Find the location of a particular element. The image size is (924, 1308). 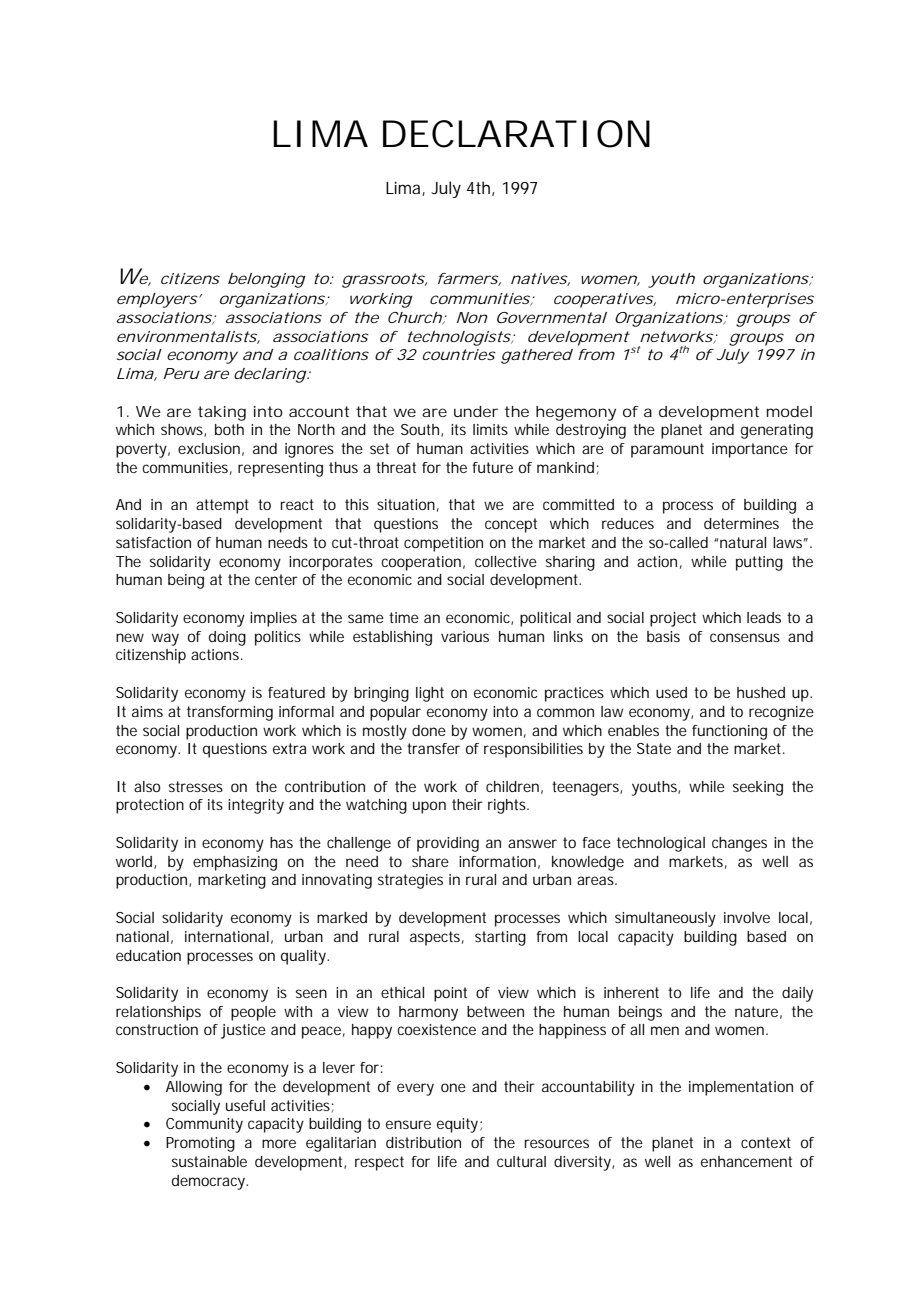

distribution is located at coordinates (423, 1142).
